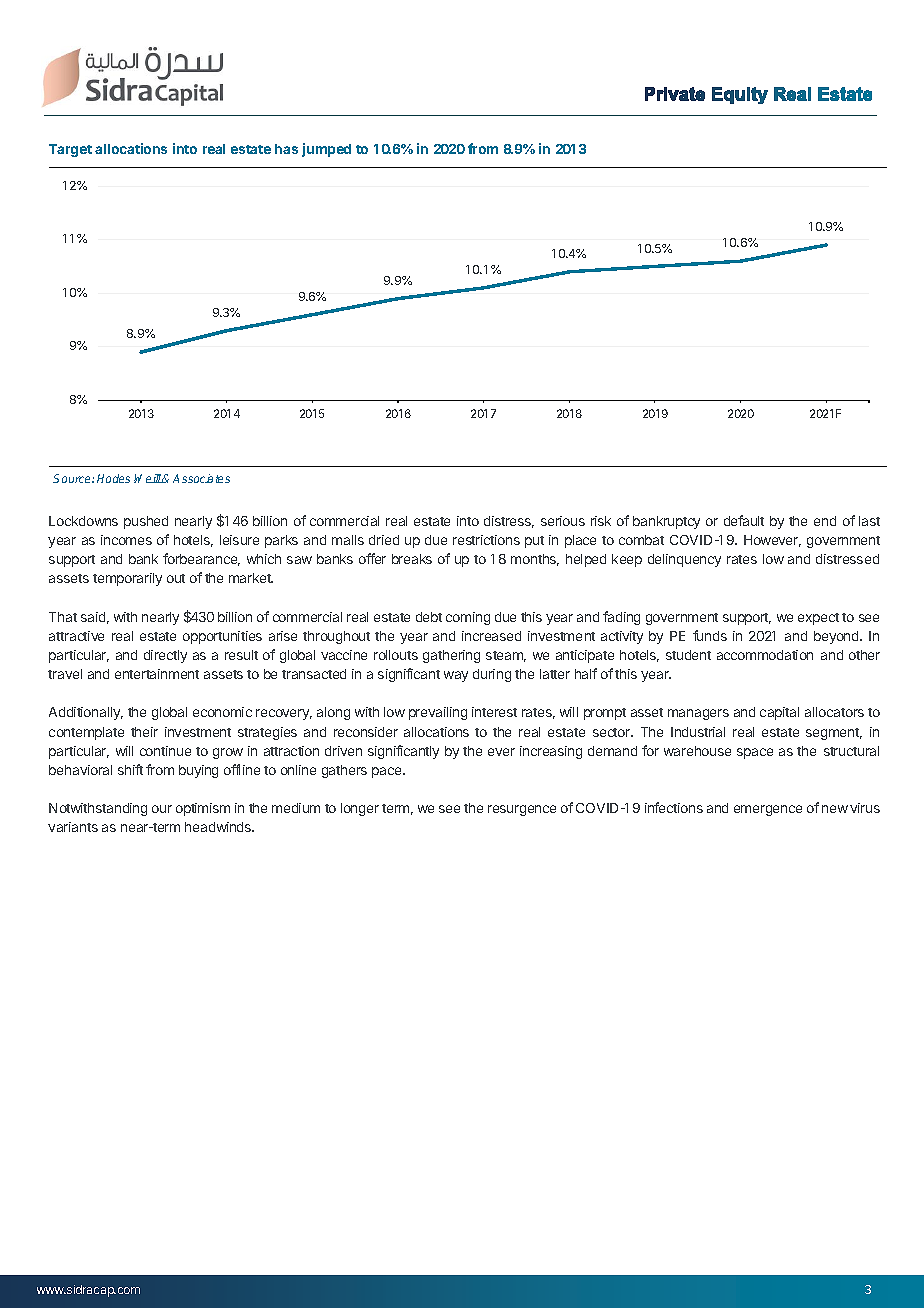 The image size is (924, 1308). What do you see at coordinates (203, 809) in the screenshot?
I see `optimism` at bounding box center [203, 809].
